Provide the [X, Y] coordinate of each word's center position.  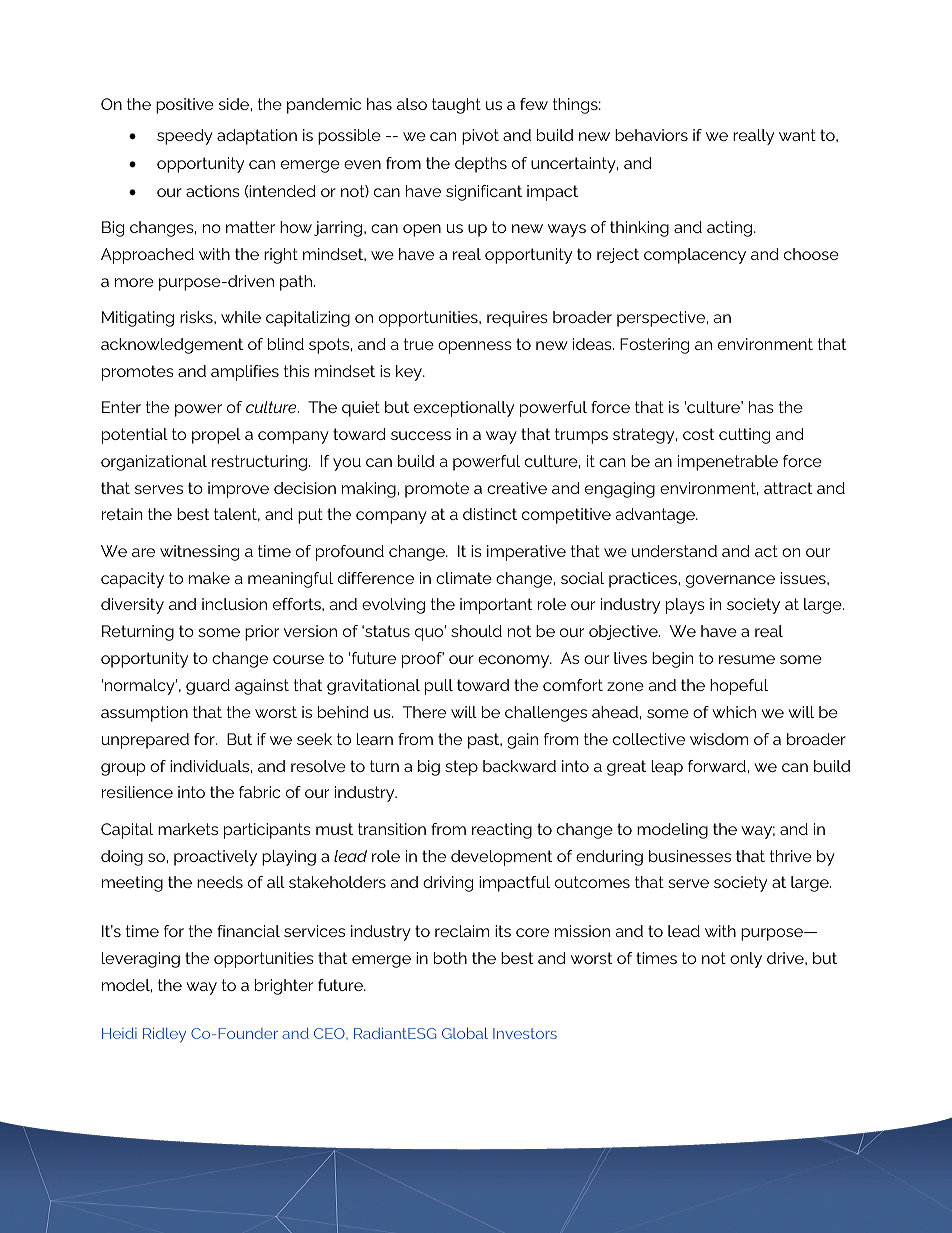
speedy [185, 137]
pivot [480, 137]
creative [517, 488]
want [797, 135]
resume [747, 659]
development [501, 858]
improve [238, 490]
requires [517, 319]
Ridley [164, 1035]
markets [188, 829]
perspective [662, 319]
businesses [690, 856]
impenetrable [728, 463]
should [476, 631]
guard [208, 687]
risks [197, 317]
